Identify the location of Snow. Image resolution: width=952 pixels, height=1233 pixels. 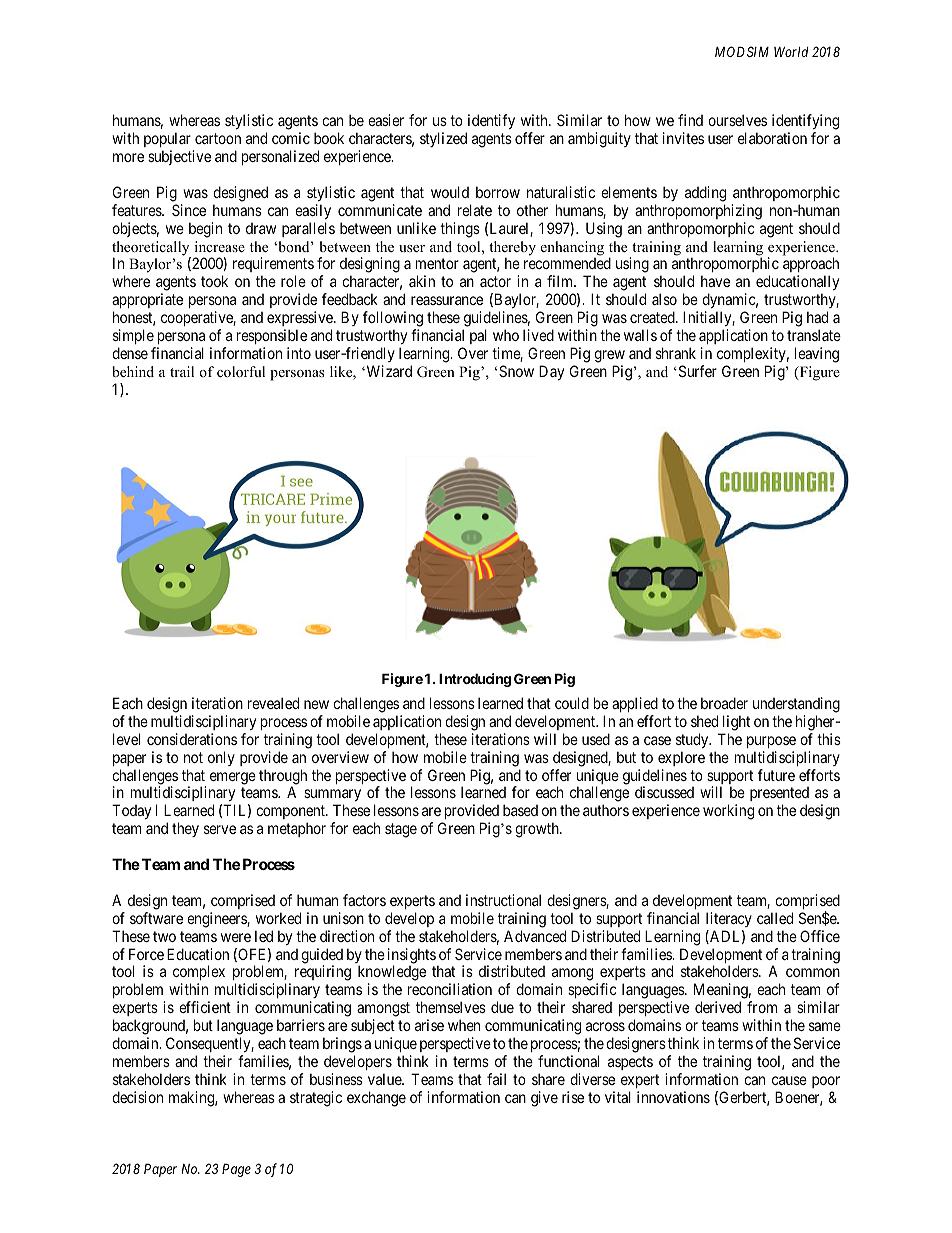
(516, 371).
